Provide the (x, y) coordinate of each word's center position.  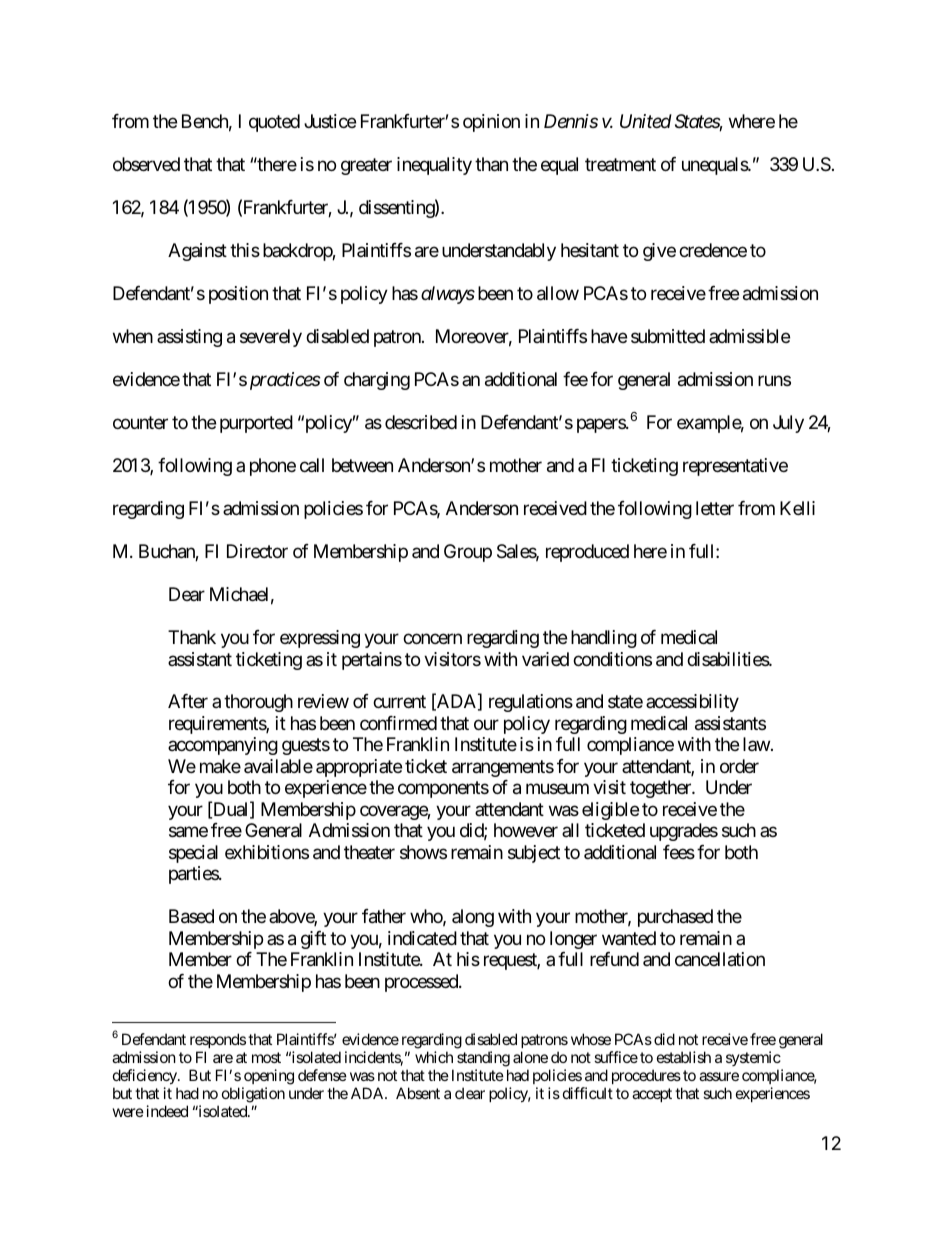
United (646, 121)
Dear (187, 594)
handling (604, 639)
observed (146, 164)
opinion (491, 123)
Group (468, 553)
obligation (253, 1095)
